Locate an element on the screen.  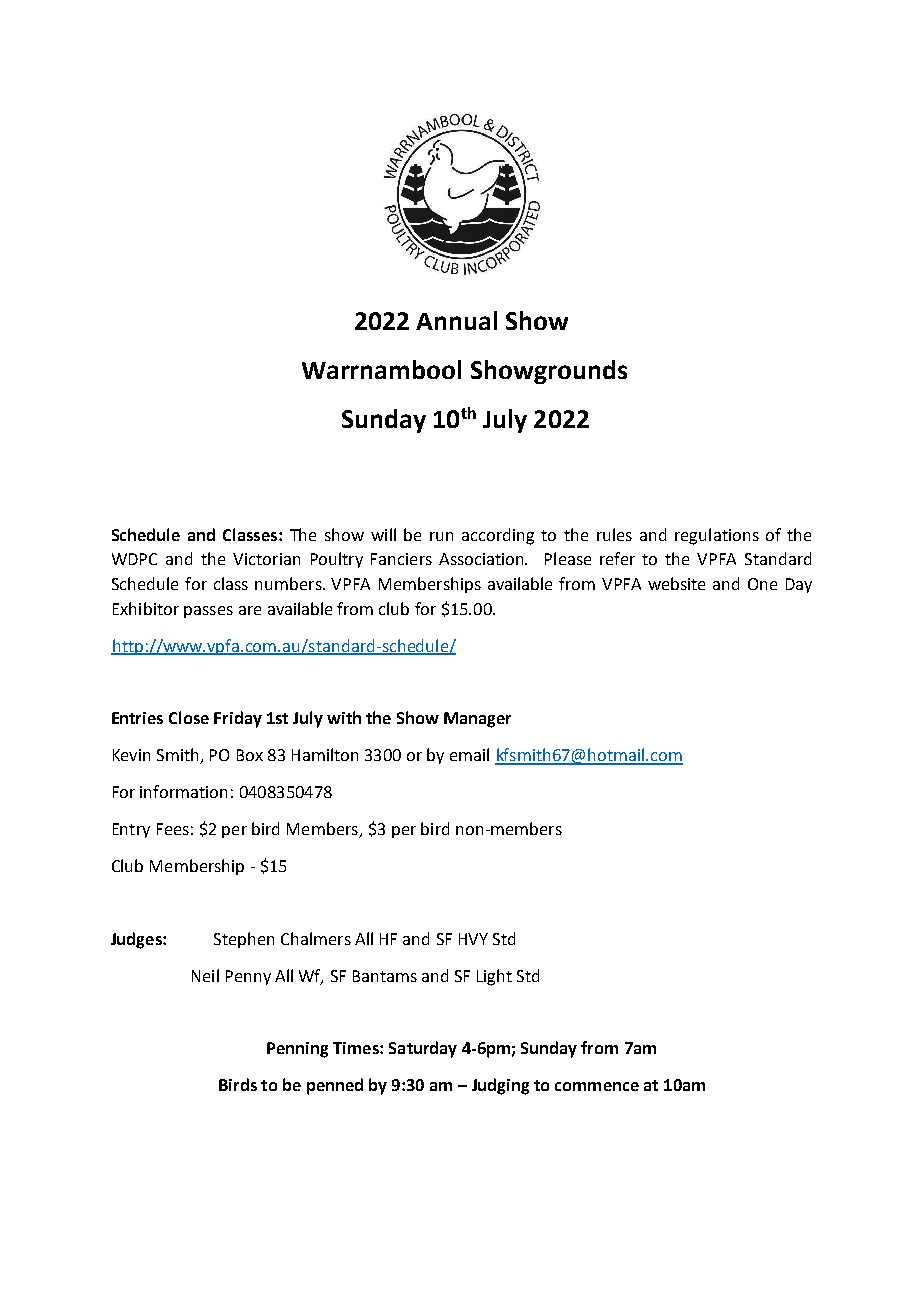
website is located at coordinates (676, 583).
